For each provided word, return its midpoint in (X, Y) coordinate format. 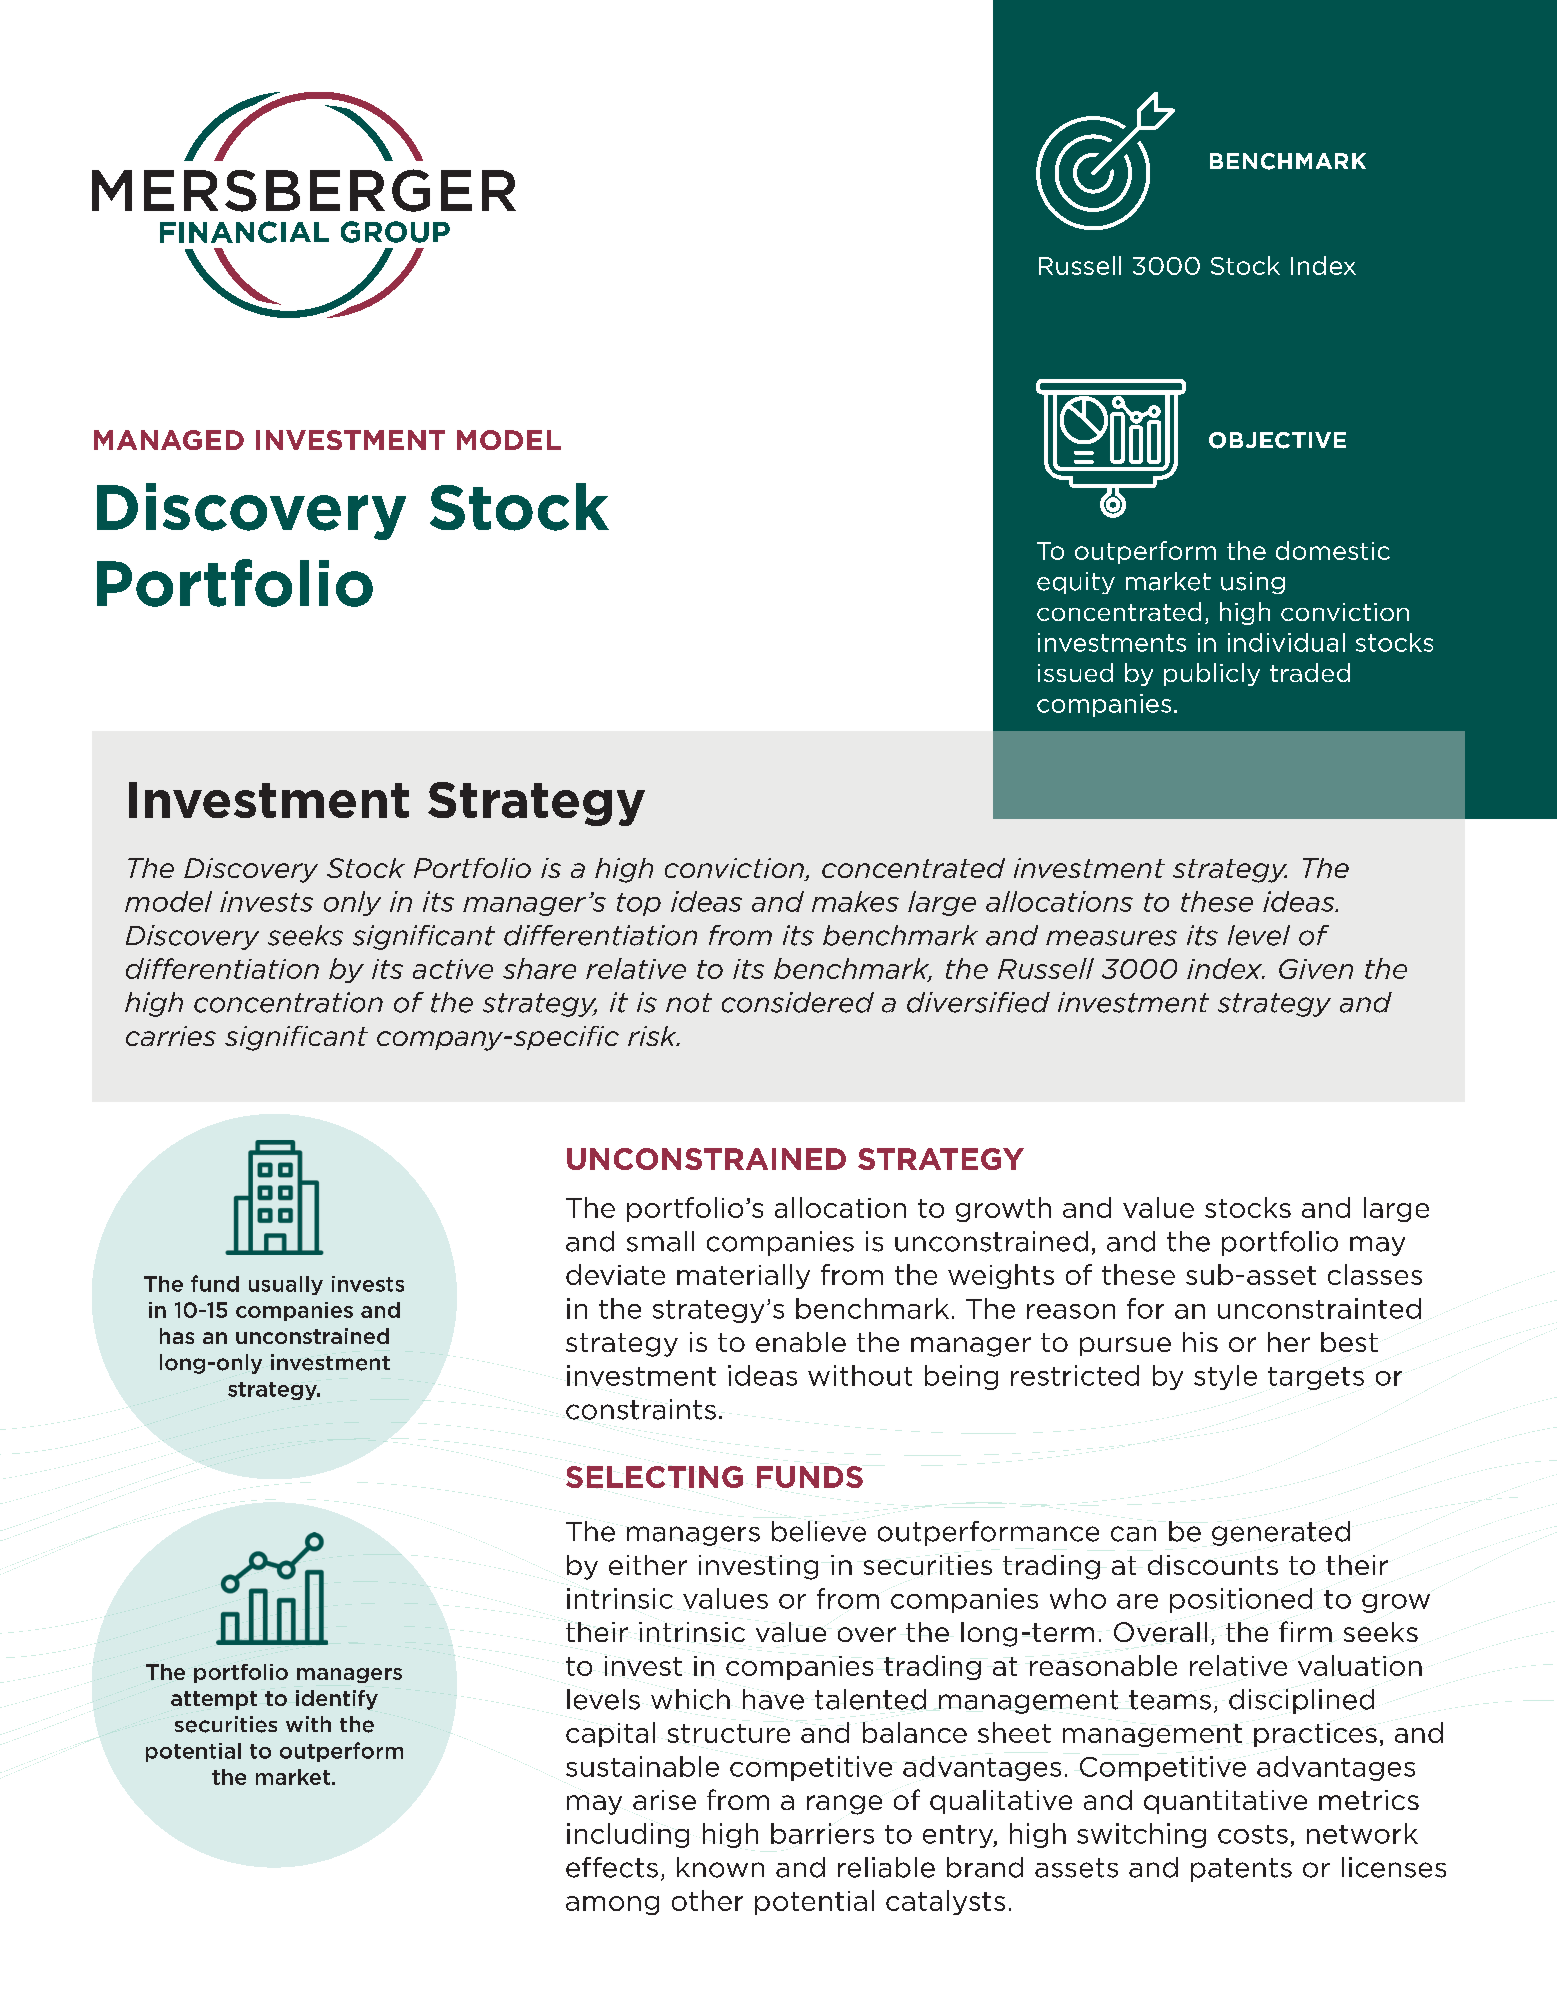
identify (337, 1700)
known (720, 1867)
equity (1076, 583)
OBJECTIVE (1277, 440)
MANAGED (169, 440)
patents (1241, 1870)
